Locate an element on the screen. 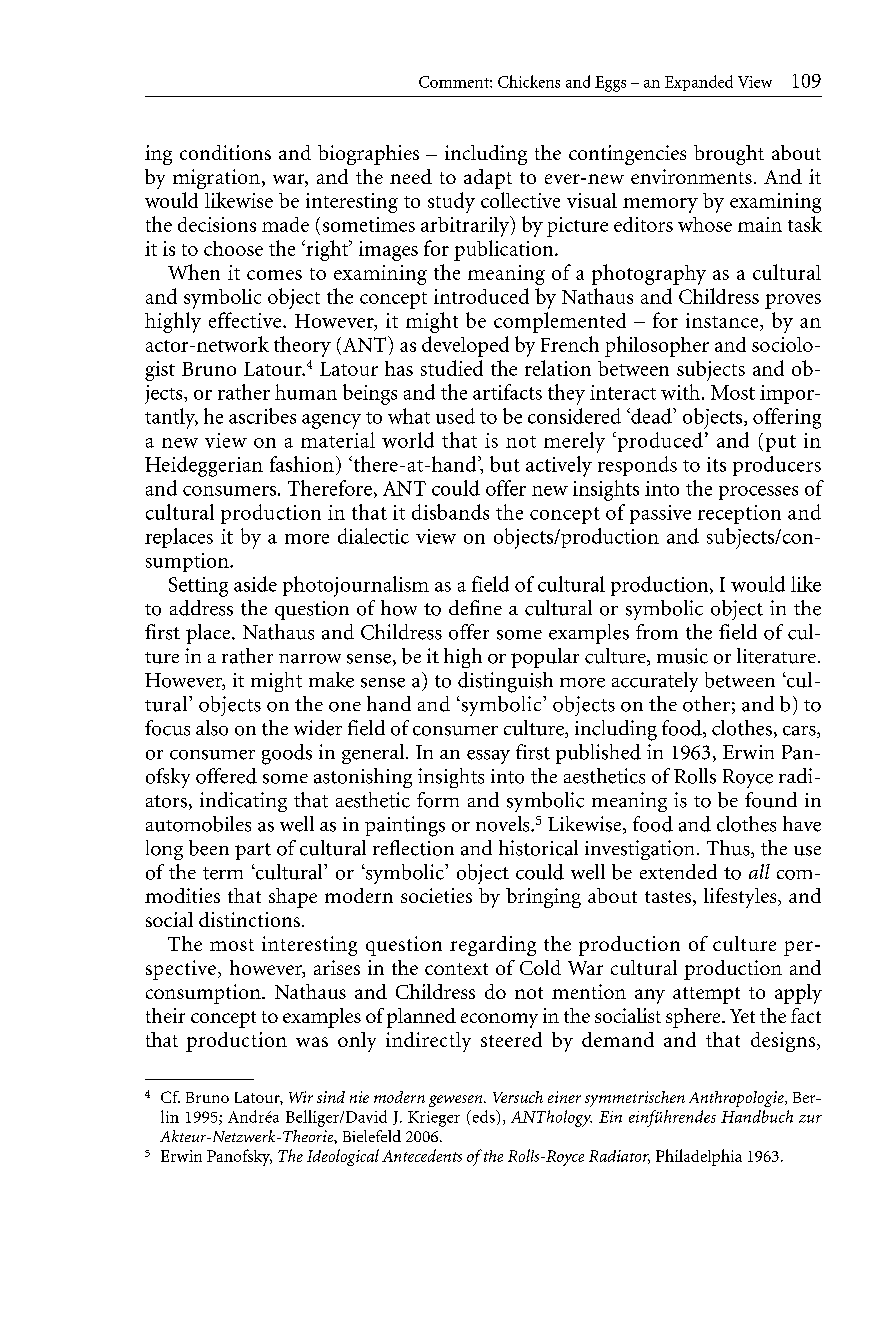 The image size is (896, 1343). Chickens is located at coordinates (529, 81).
